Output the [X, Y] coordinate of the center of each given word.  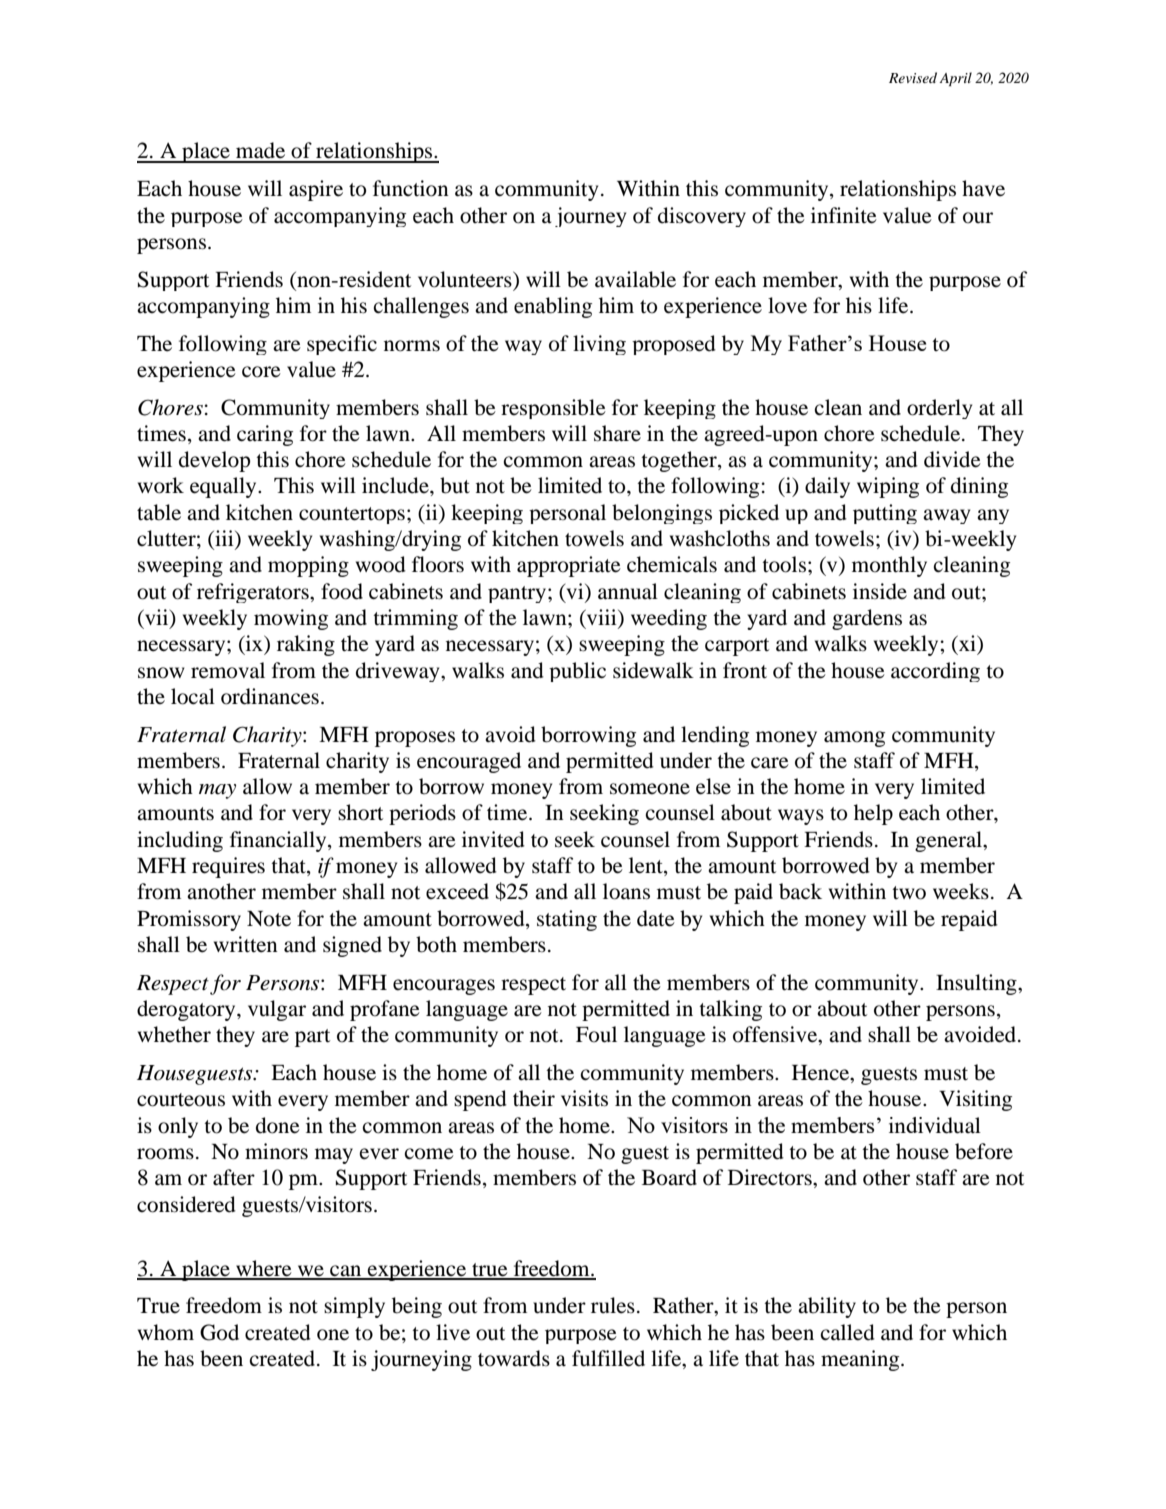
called [847, 1332]
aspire [316, 190]
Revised [913, 77]
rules [613, 1305]
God [219, 1332]
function [411, 188]
